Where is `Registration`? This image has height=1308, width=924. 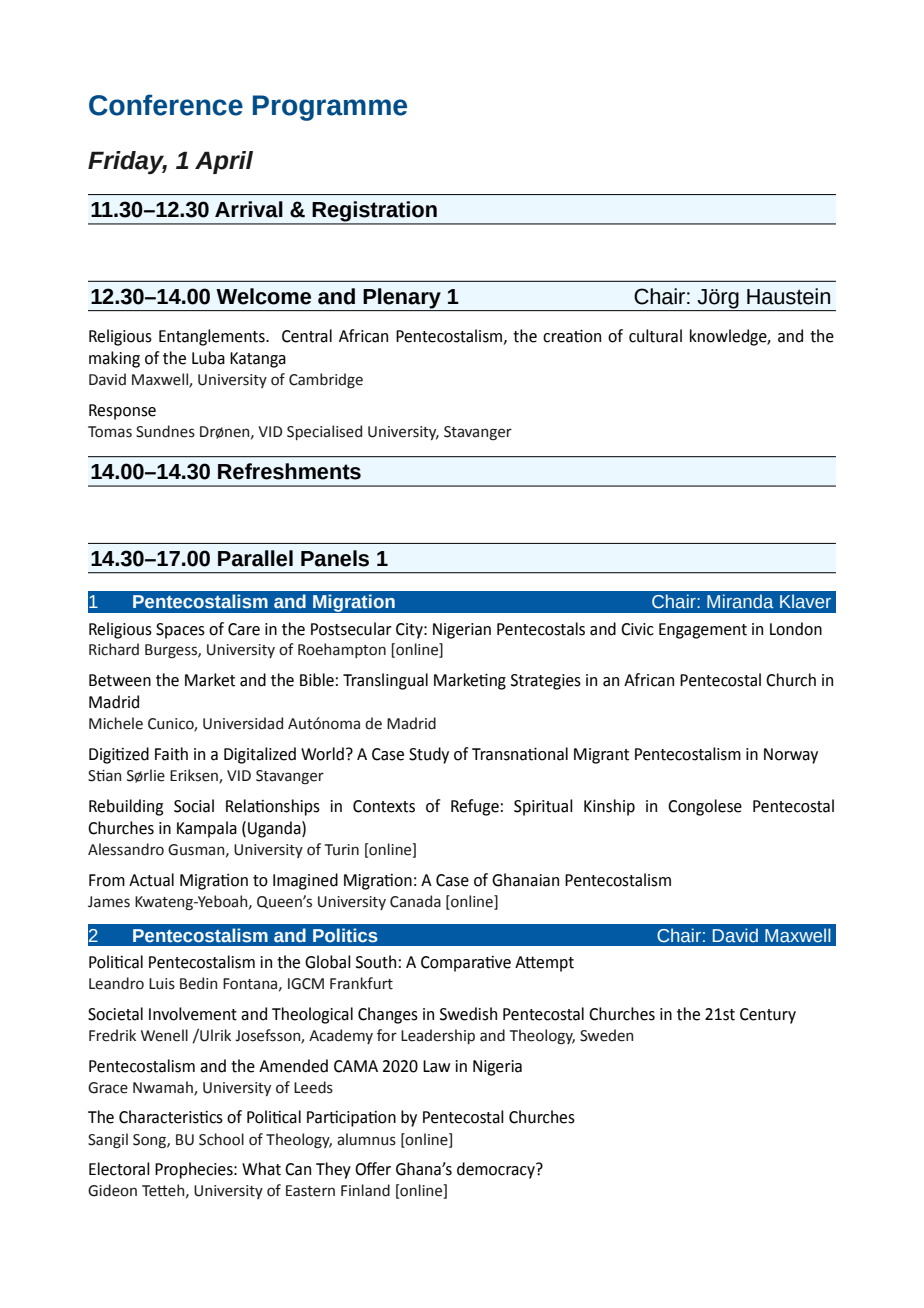
Registration is located at coordinates (375, 212).
